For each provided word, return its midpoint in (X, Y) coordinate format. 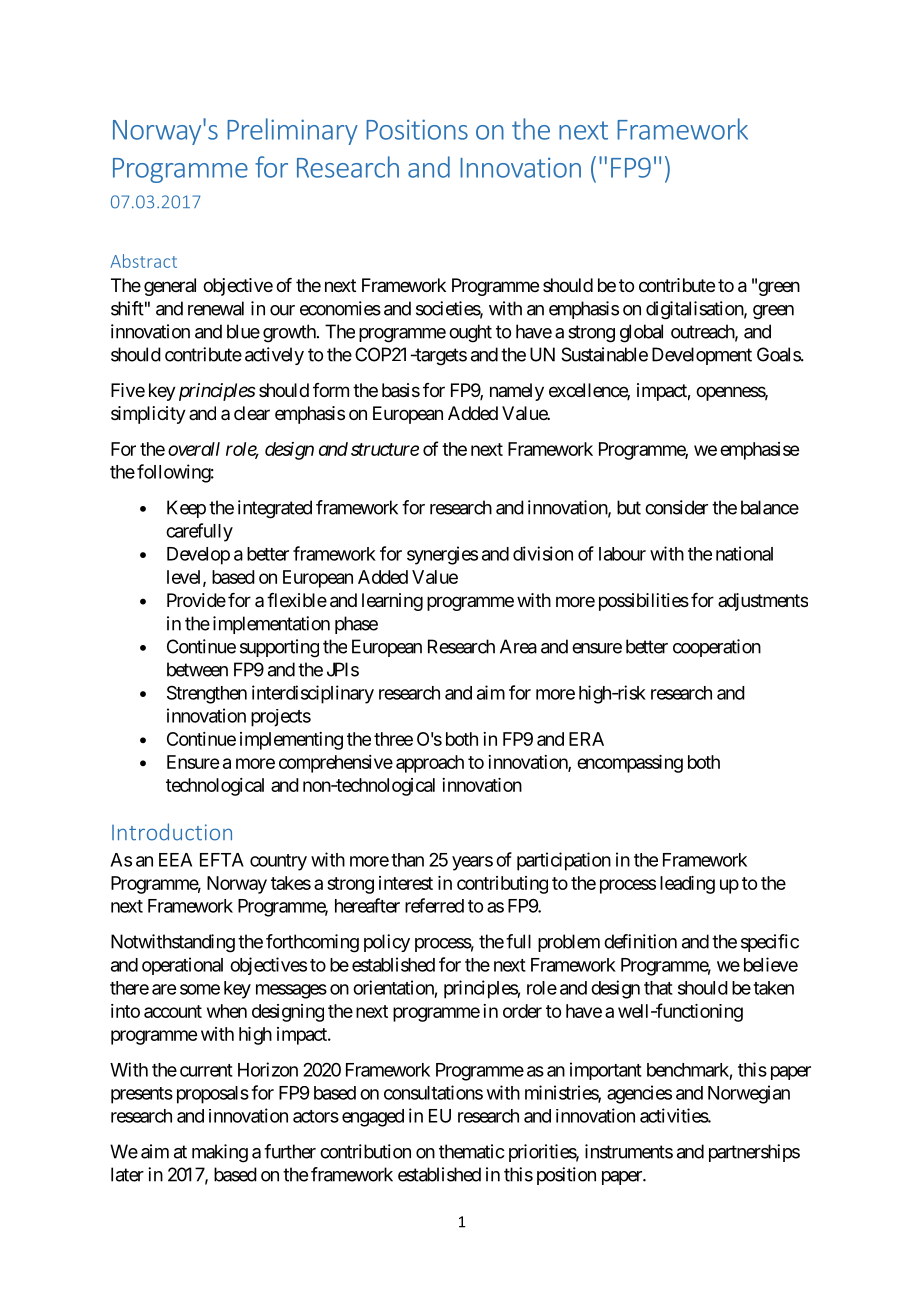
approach (430, 764)
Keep (186, 509)
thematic (472, 1151)
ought (470, 333)
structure (385, 449)
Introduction (172, 832)
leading (687, 885)
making (220, 1153)
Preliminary (292, 131)
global (641, 333)
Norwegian (749, 1094)
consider (676, 507)
